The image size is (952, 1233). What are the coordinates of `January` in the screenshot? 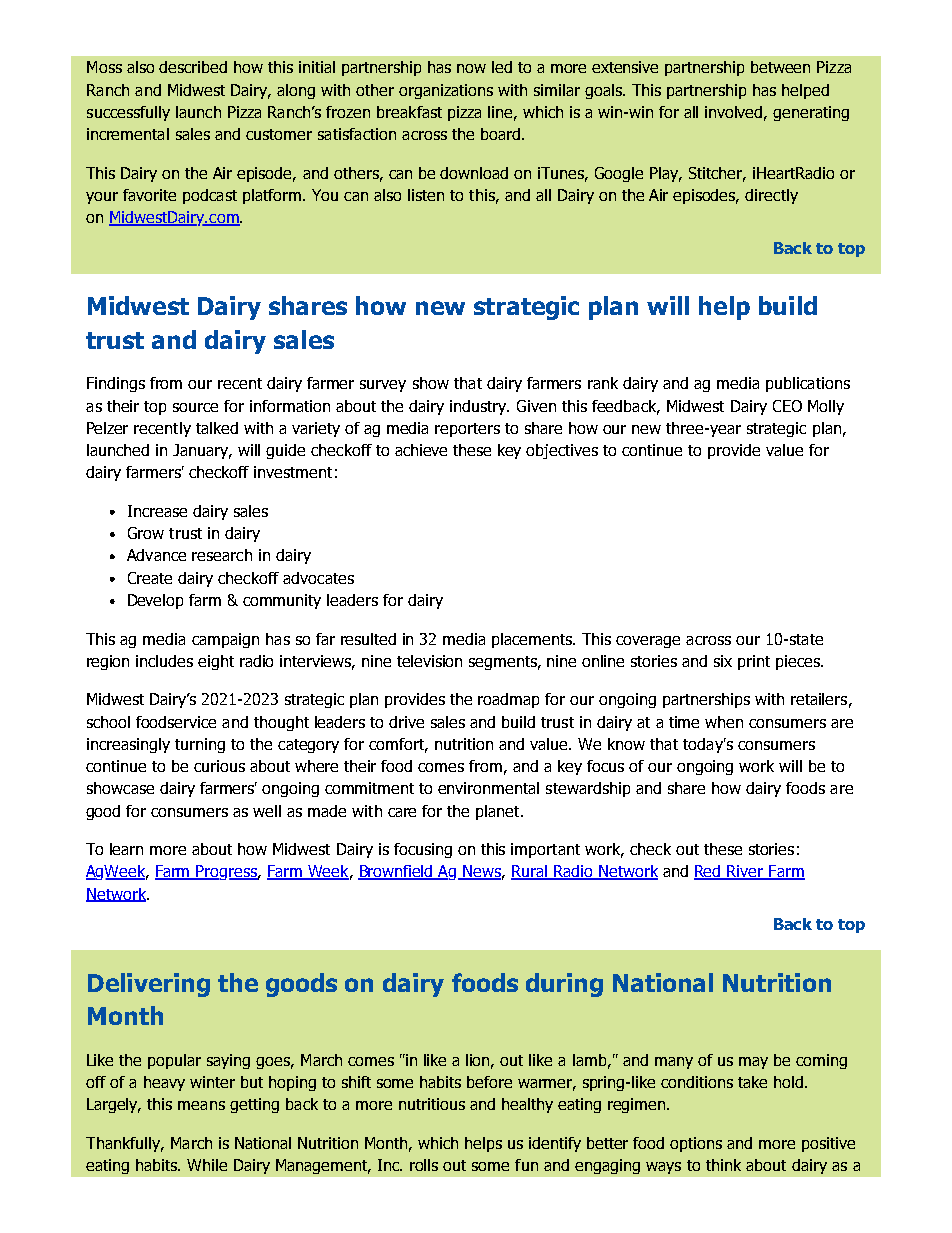 It's located at (202, 451).
